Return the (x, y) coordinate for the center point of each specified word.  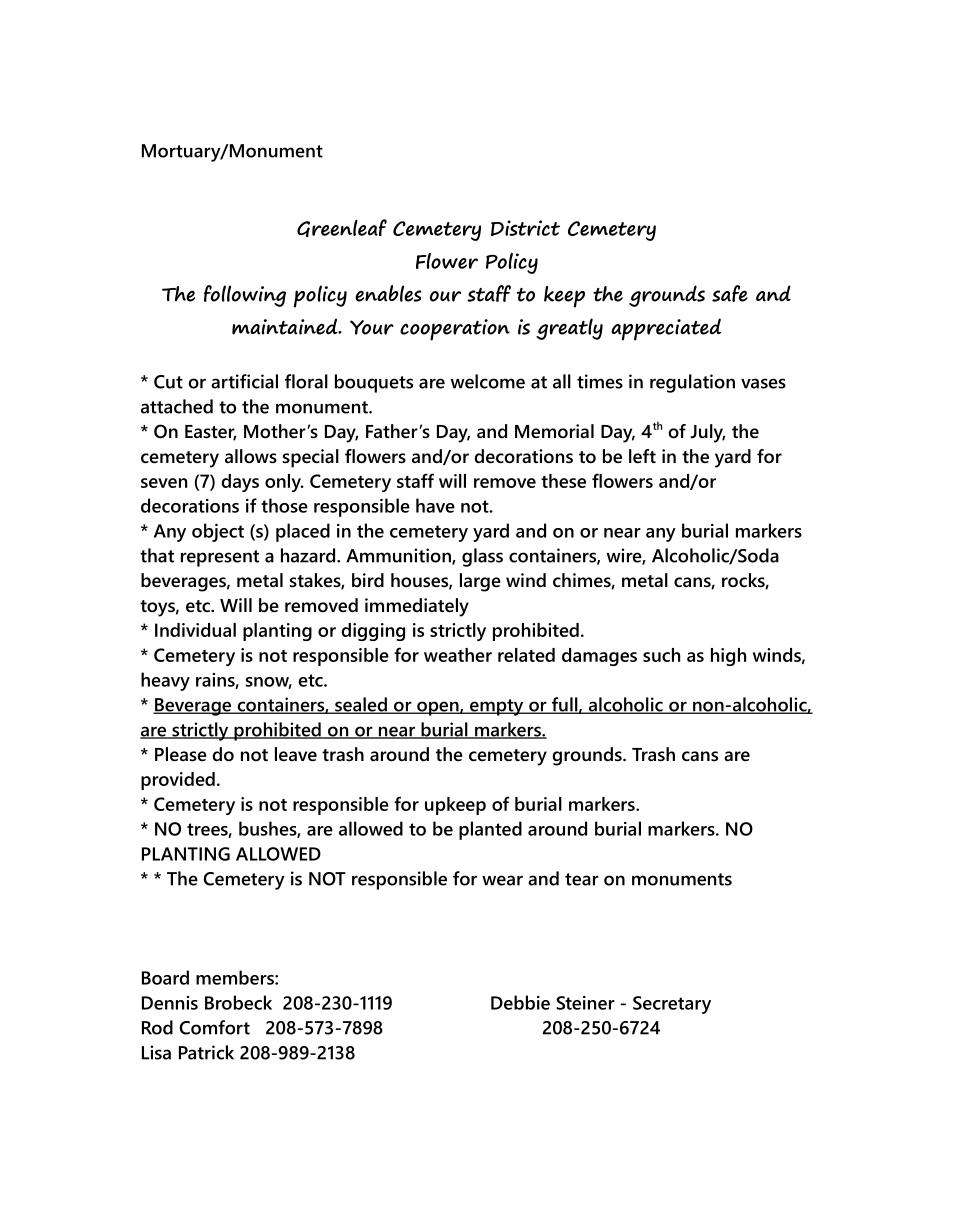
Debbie (520, 1002)
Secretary (672, 1005)
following (245, 296)
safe (730, 293)
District (525, 228)
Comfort (215, 1027)
